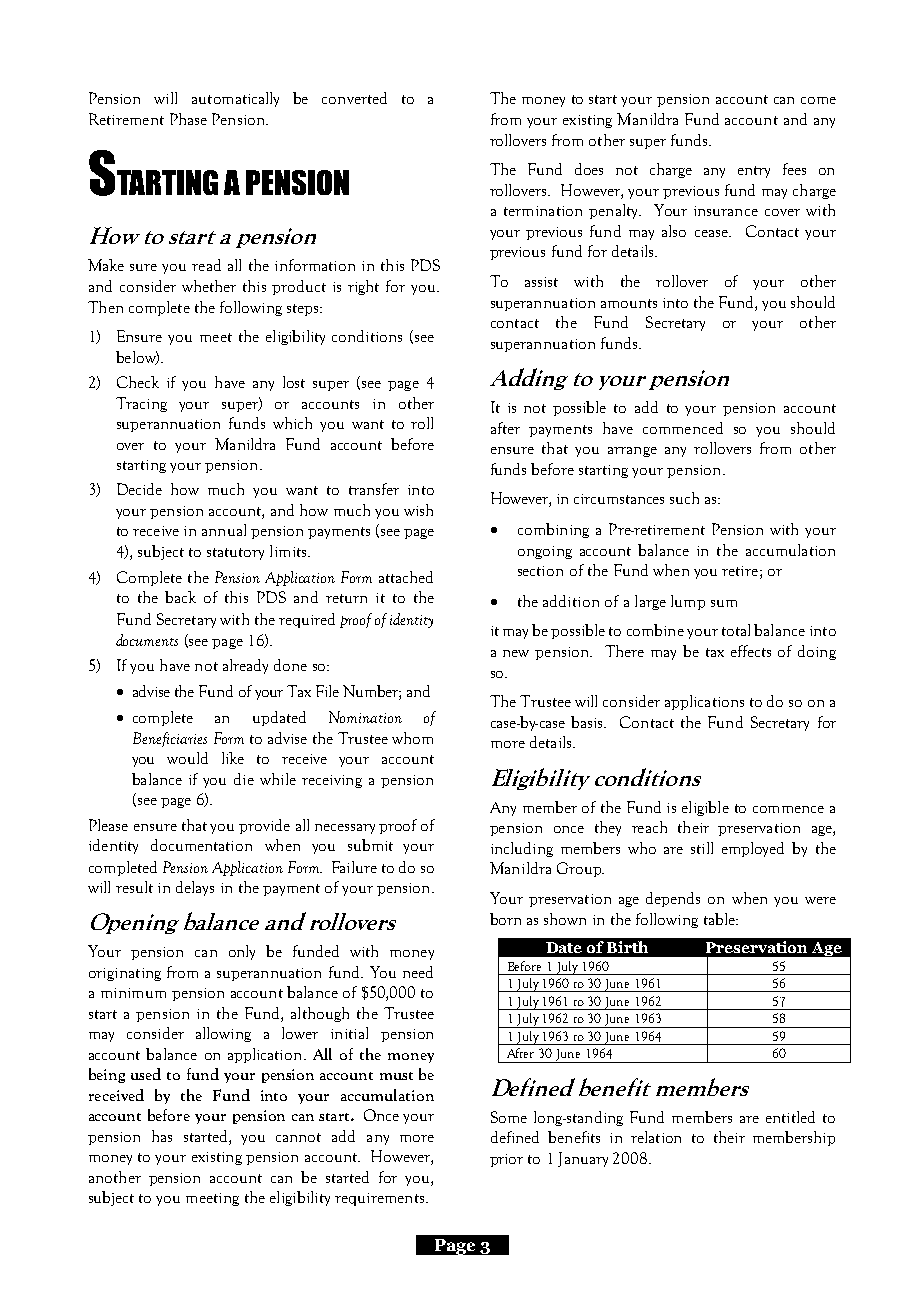 Image resolution: width=924 pixels, height=1308 pixels. What do you see at coordinates (751, 651) in the image?
I see `effects` at bounding box center [751, 651].
